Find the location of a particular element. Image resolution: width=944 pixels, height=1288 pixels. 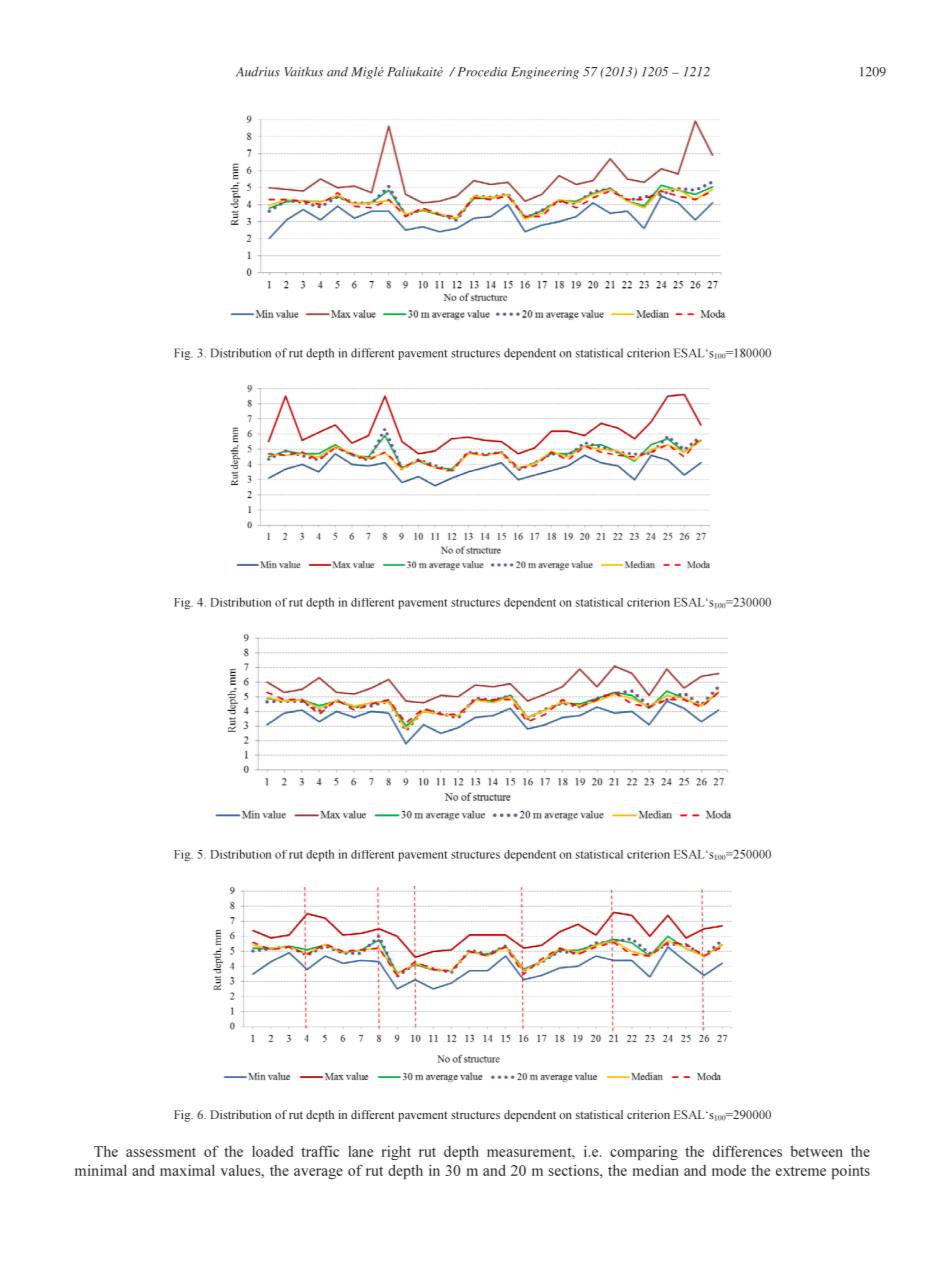

between is located at coordinates (817, 1151).
